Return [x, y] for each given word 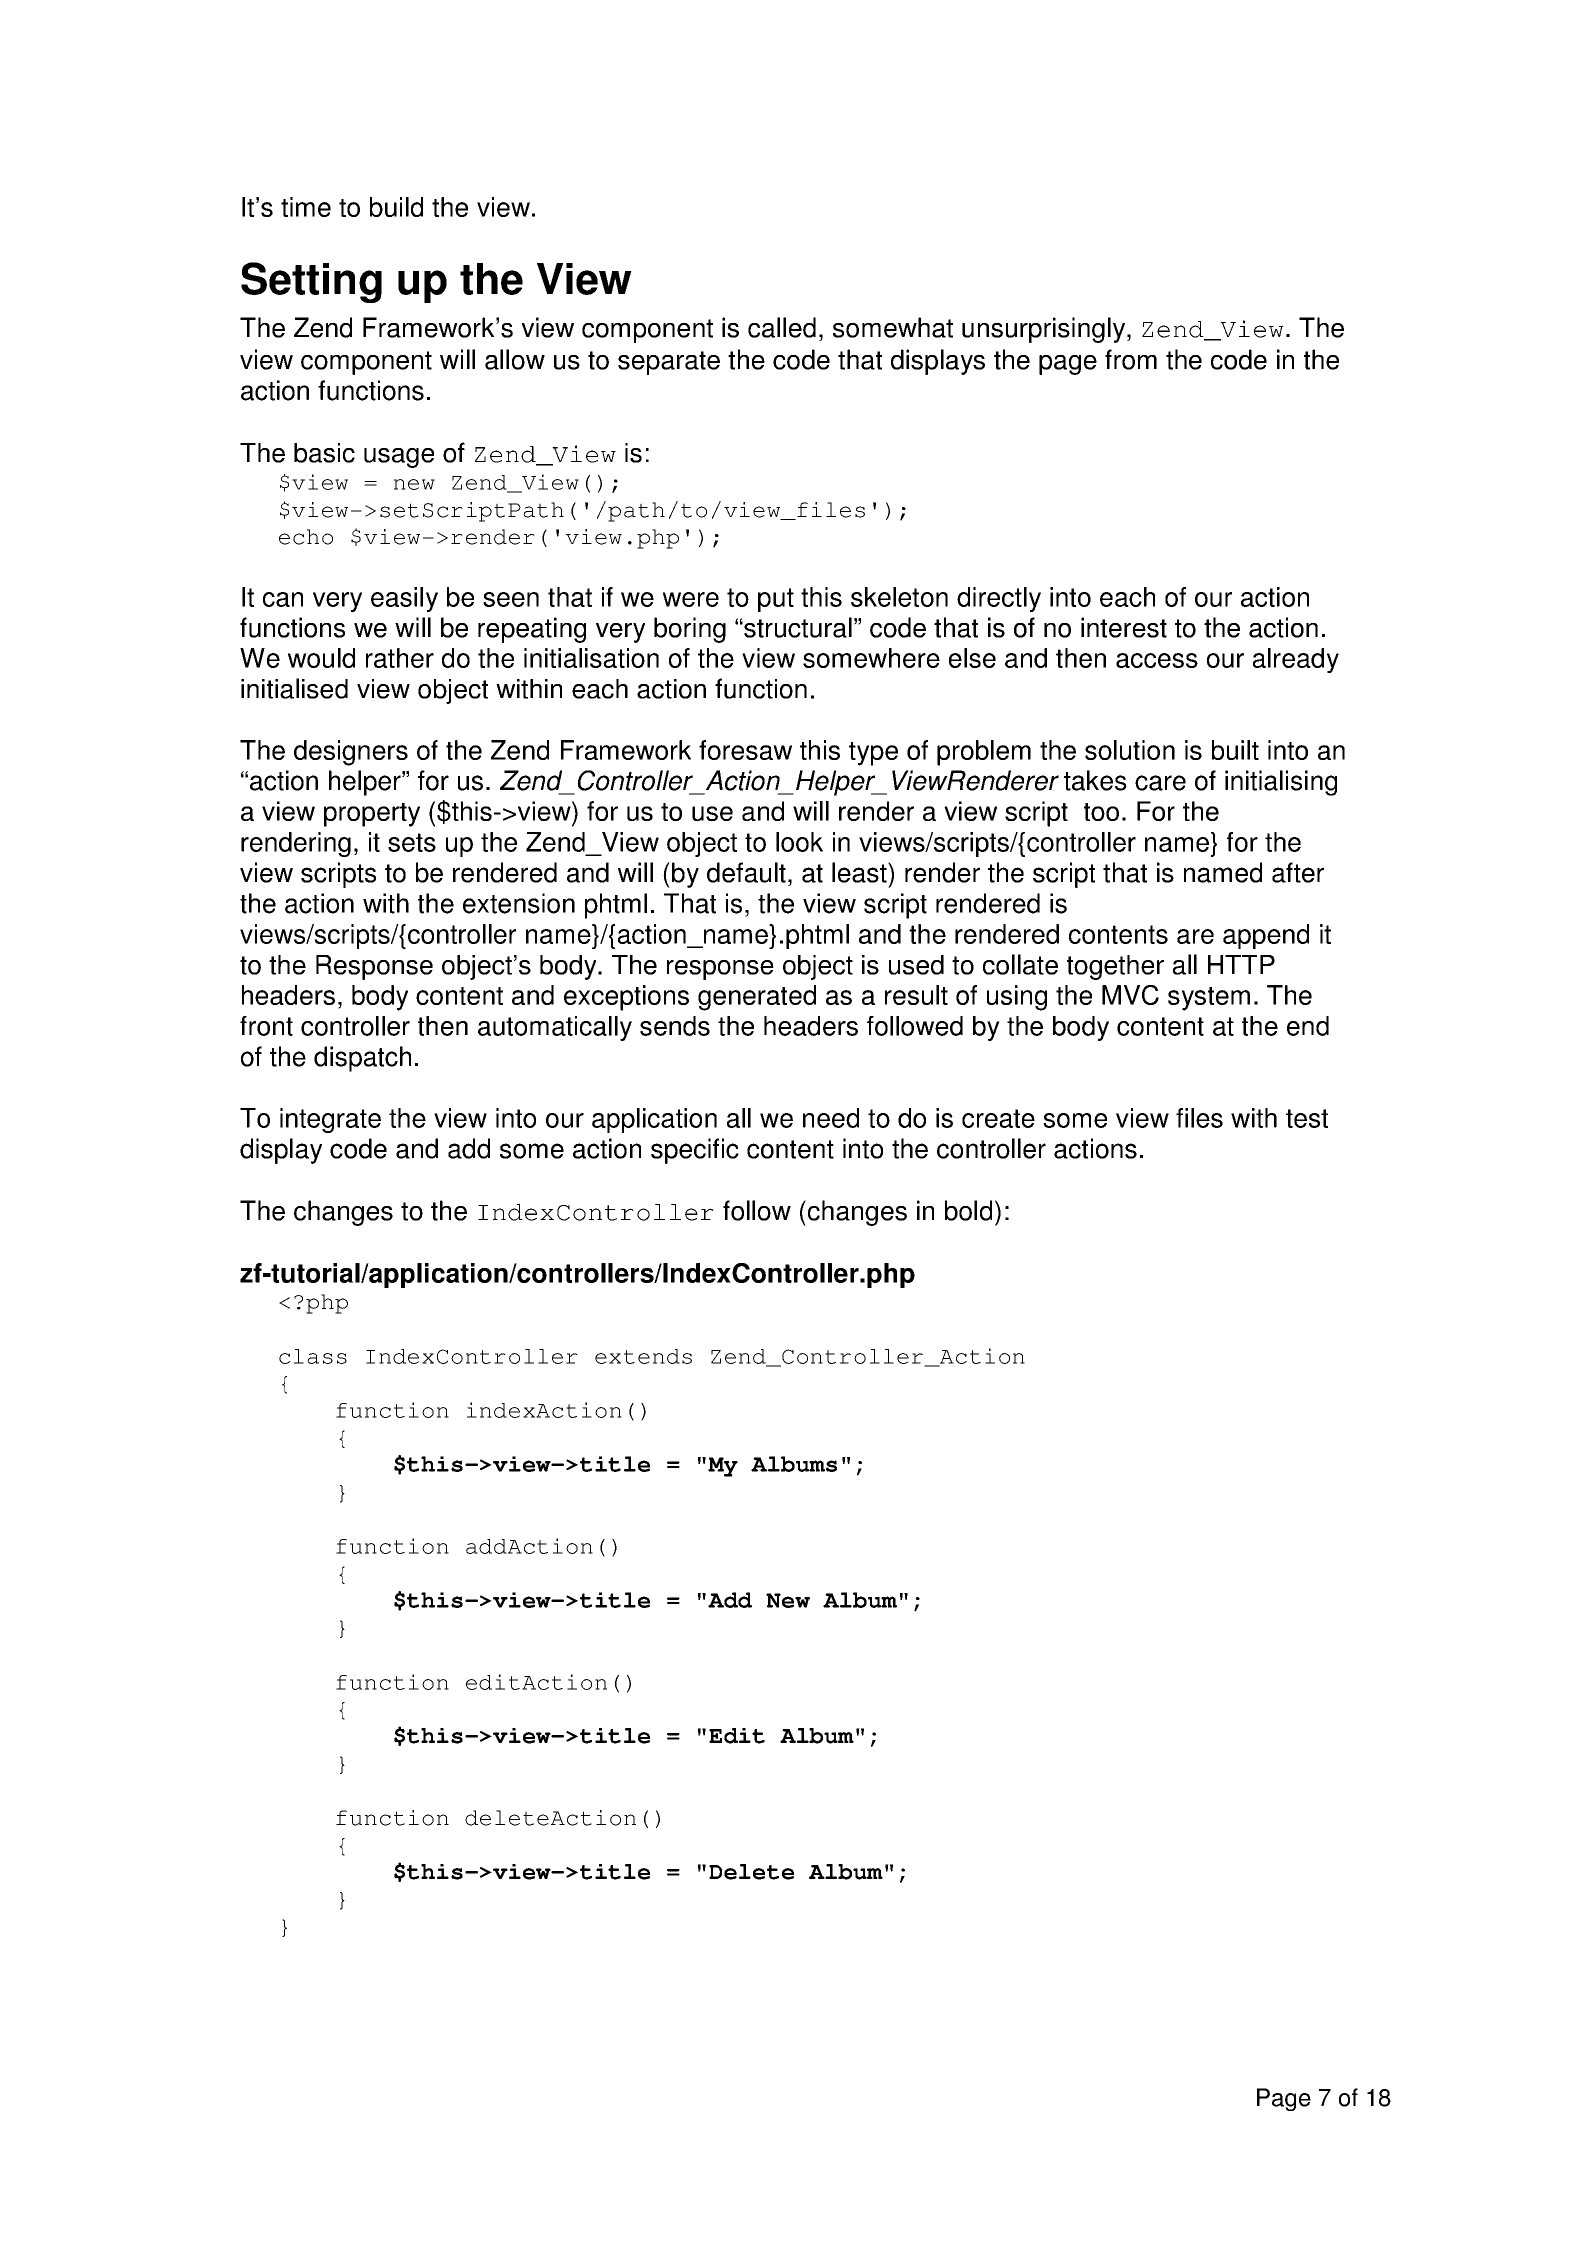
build [396, 207]
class [313, 1356]
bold [968, 1210]
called [782, 327]
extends [643, 1356]
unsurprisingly [1045, 330]
